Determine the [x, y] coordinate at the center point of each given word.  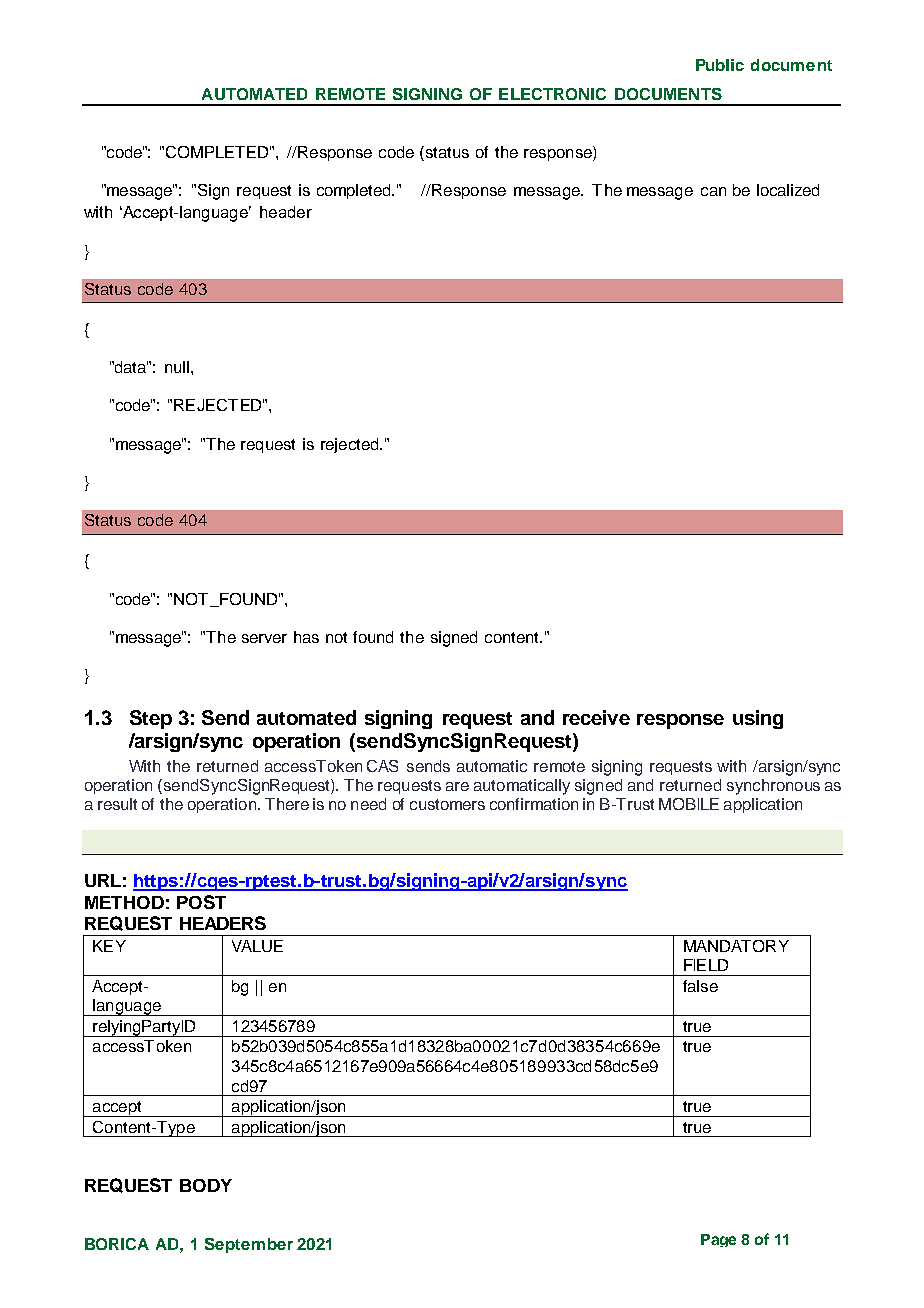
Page [718, 1240]
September [249, 1245]
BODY [206, 1185]
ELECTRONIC [552, 94]
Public [720, 65]
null [177, 367]
